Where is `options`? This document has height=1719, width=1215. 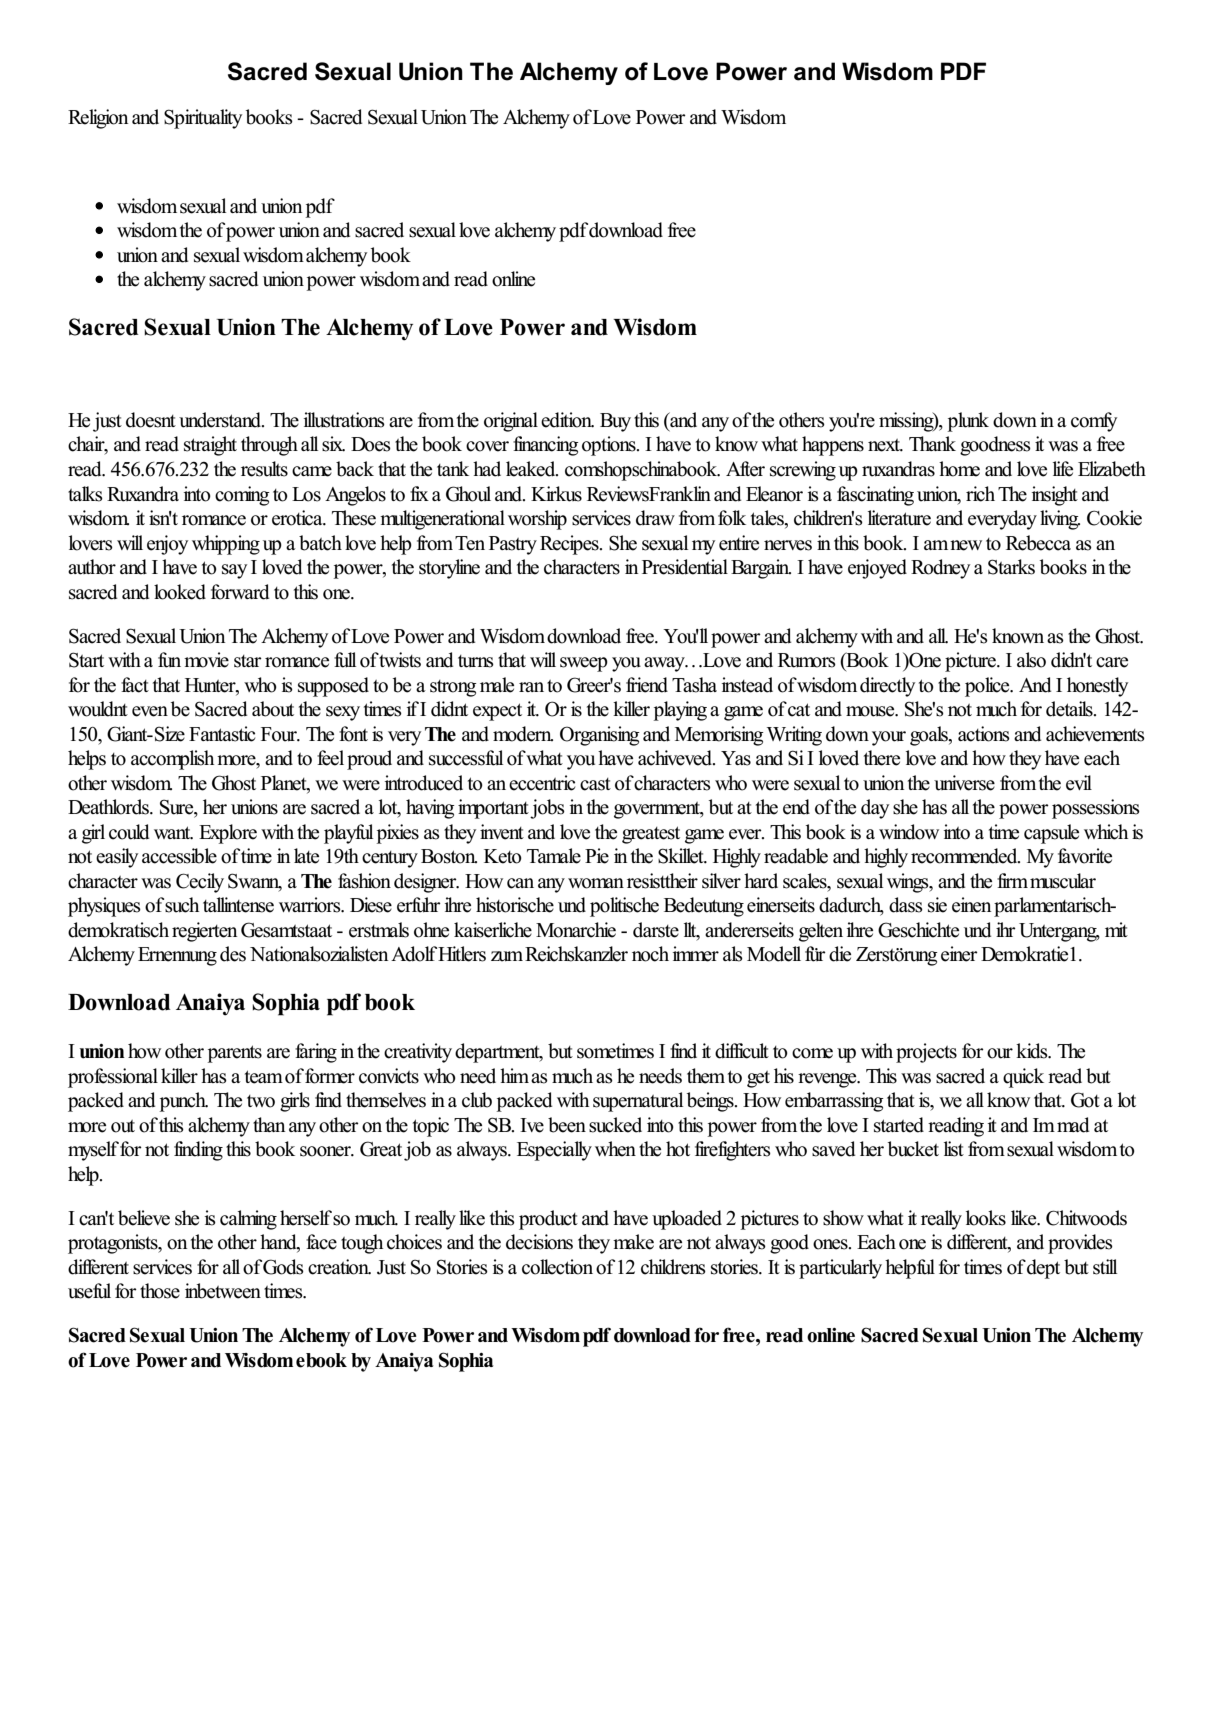
options is located at coordinates (610, 446).
